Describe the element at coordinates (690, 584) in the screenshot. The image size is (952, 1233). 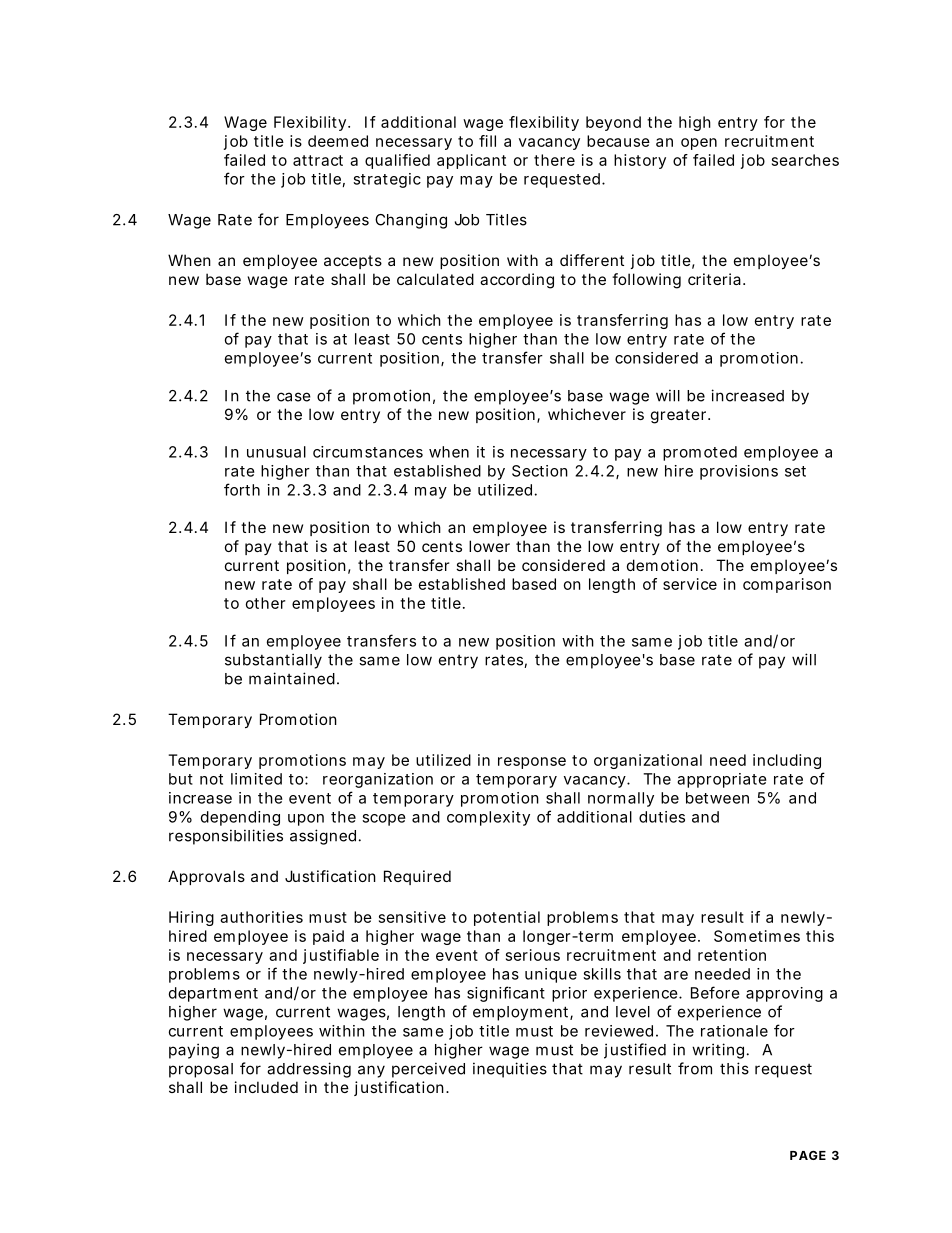
I see `service` at that location.
